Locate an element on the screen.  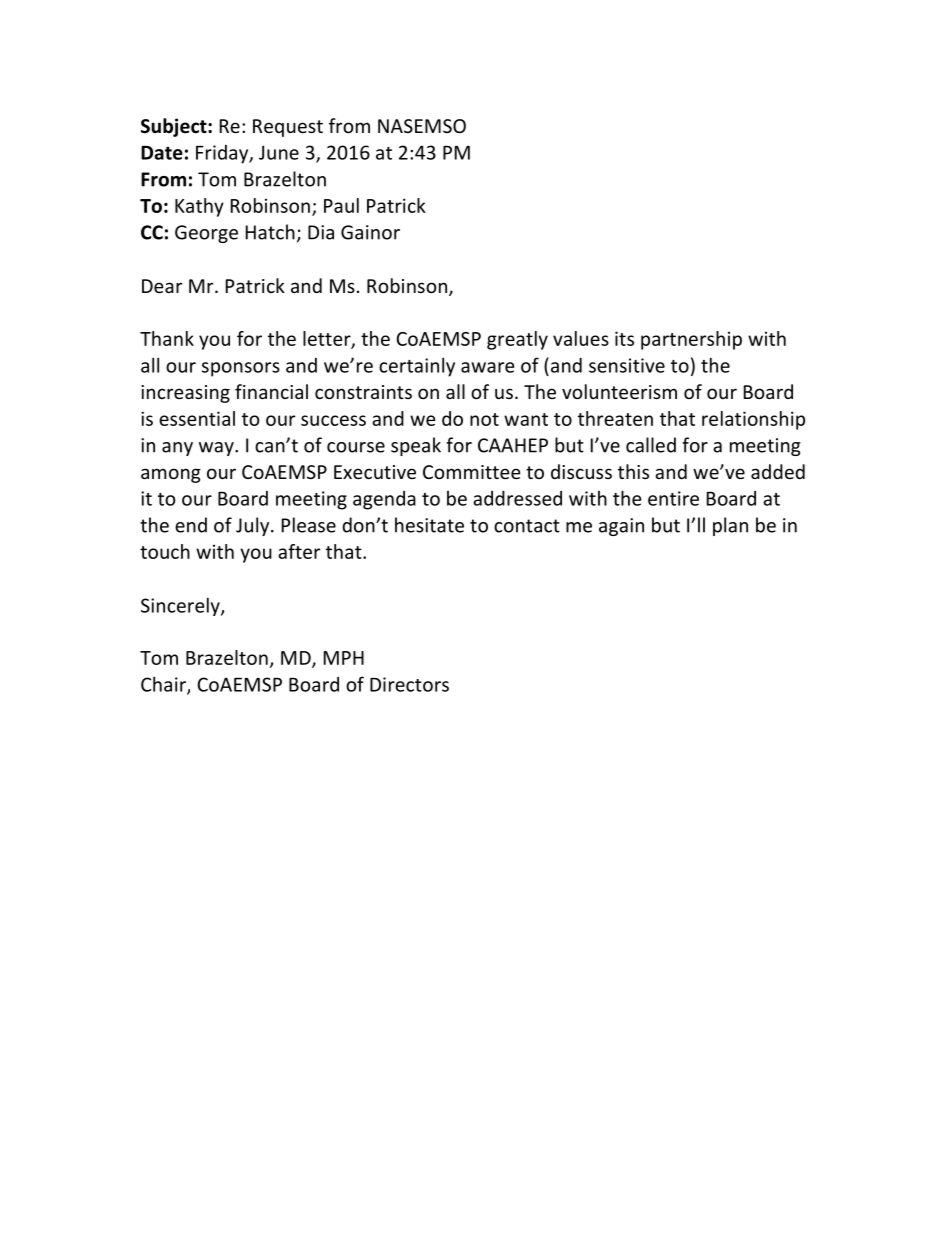
June is located at coordinates (279, 152).
